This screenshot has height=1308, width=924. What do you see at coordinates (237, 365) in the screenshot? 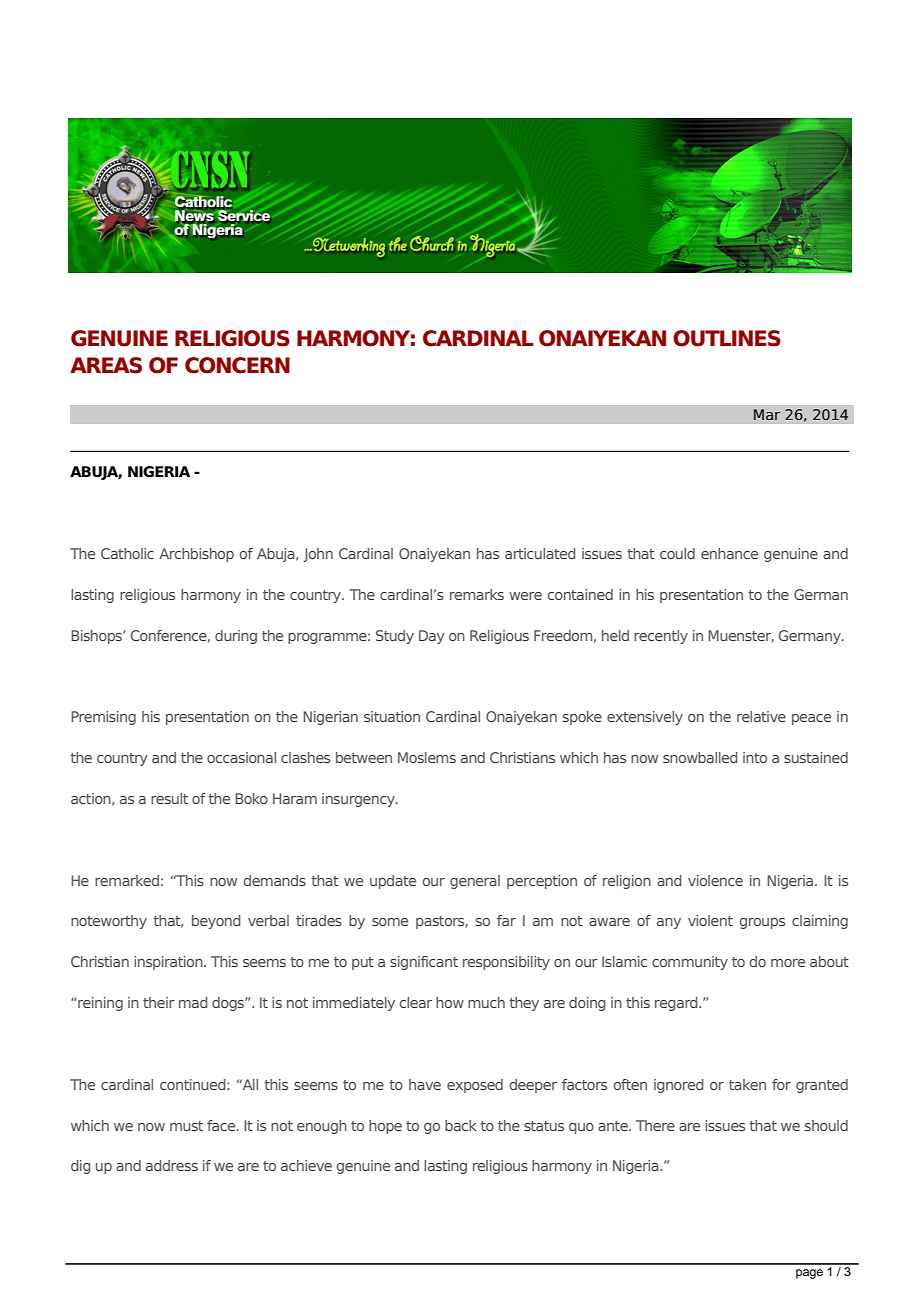
I see `CONCERN` at bounding box center [237, 365].
